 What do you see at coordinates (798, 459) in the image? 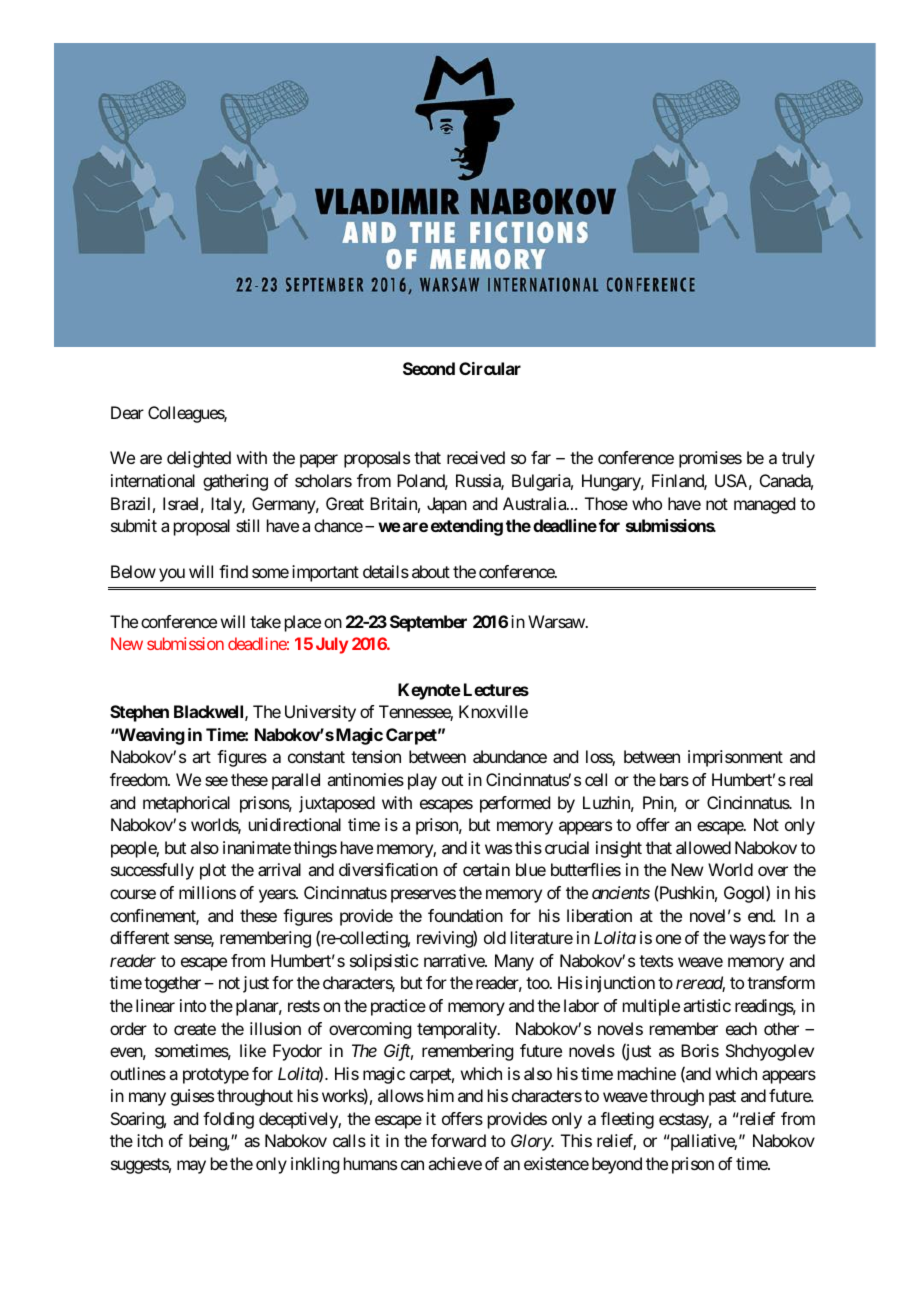
I see `truly` at bounding box center [798, 459].
